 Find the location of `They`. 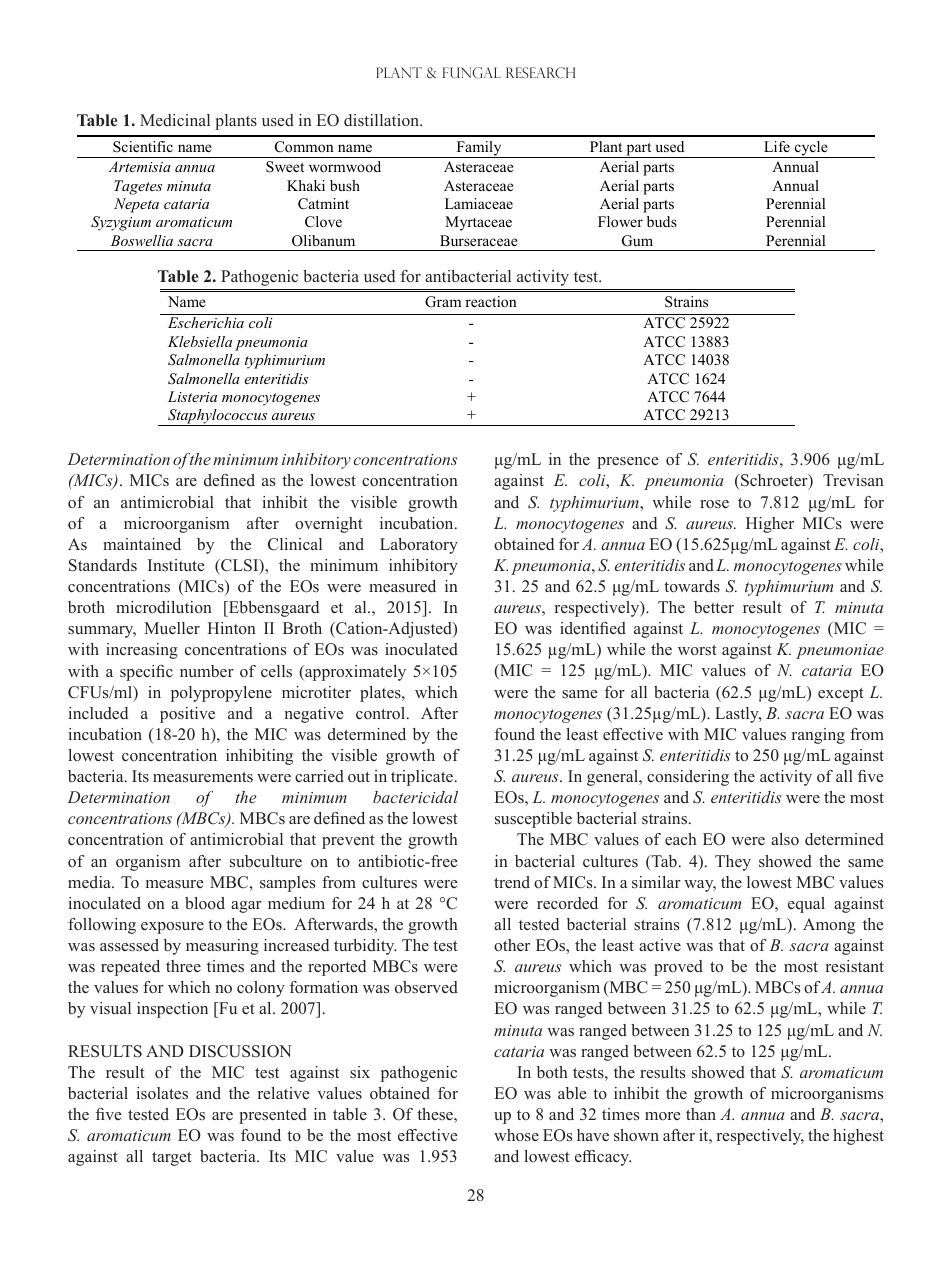

They is located at coordinates (733, 863).
